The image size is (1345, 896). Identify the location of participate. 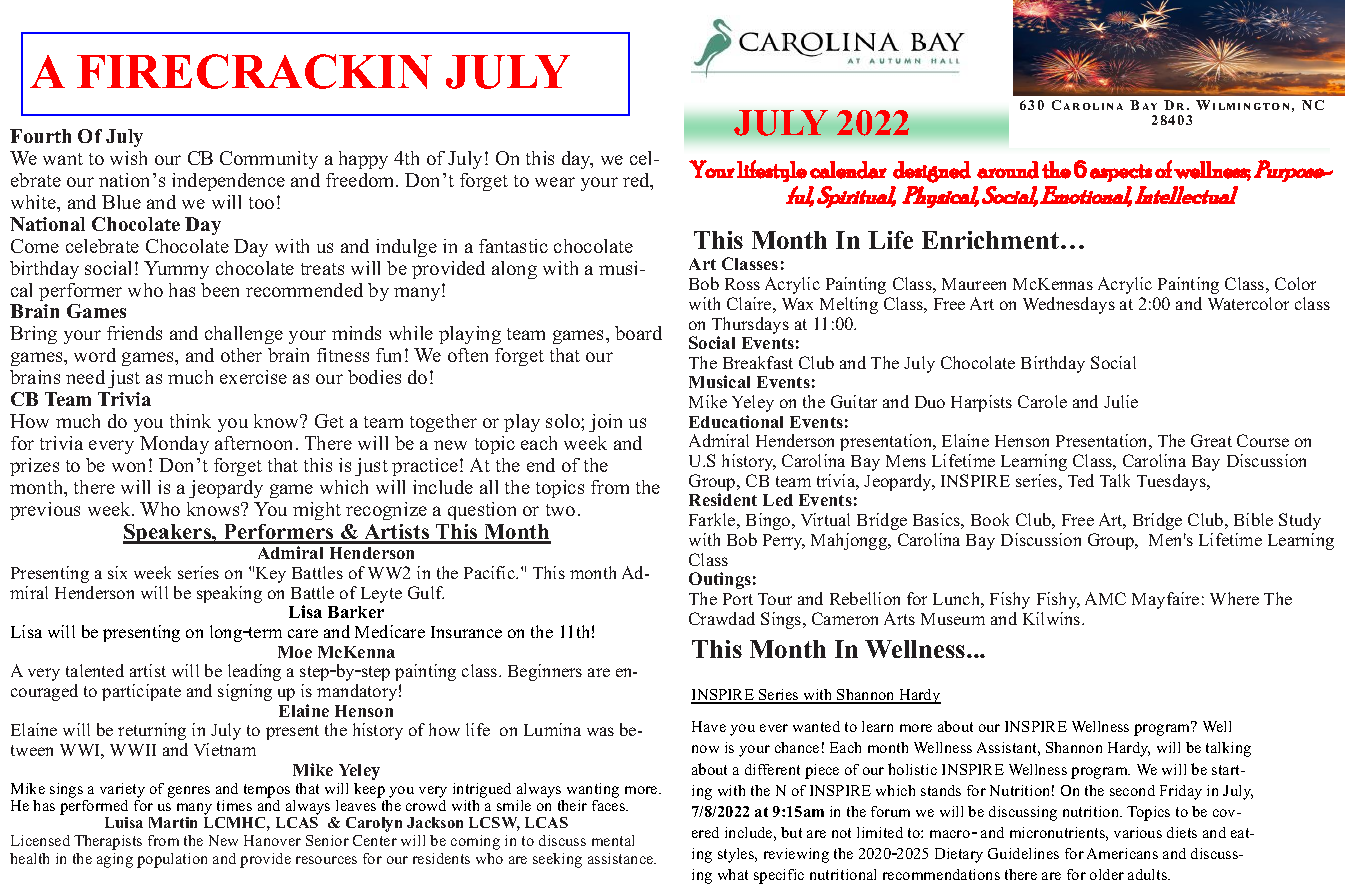
(141, 692).
